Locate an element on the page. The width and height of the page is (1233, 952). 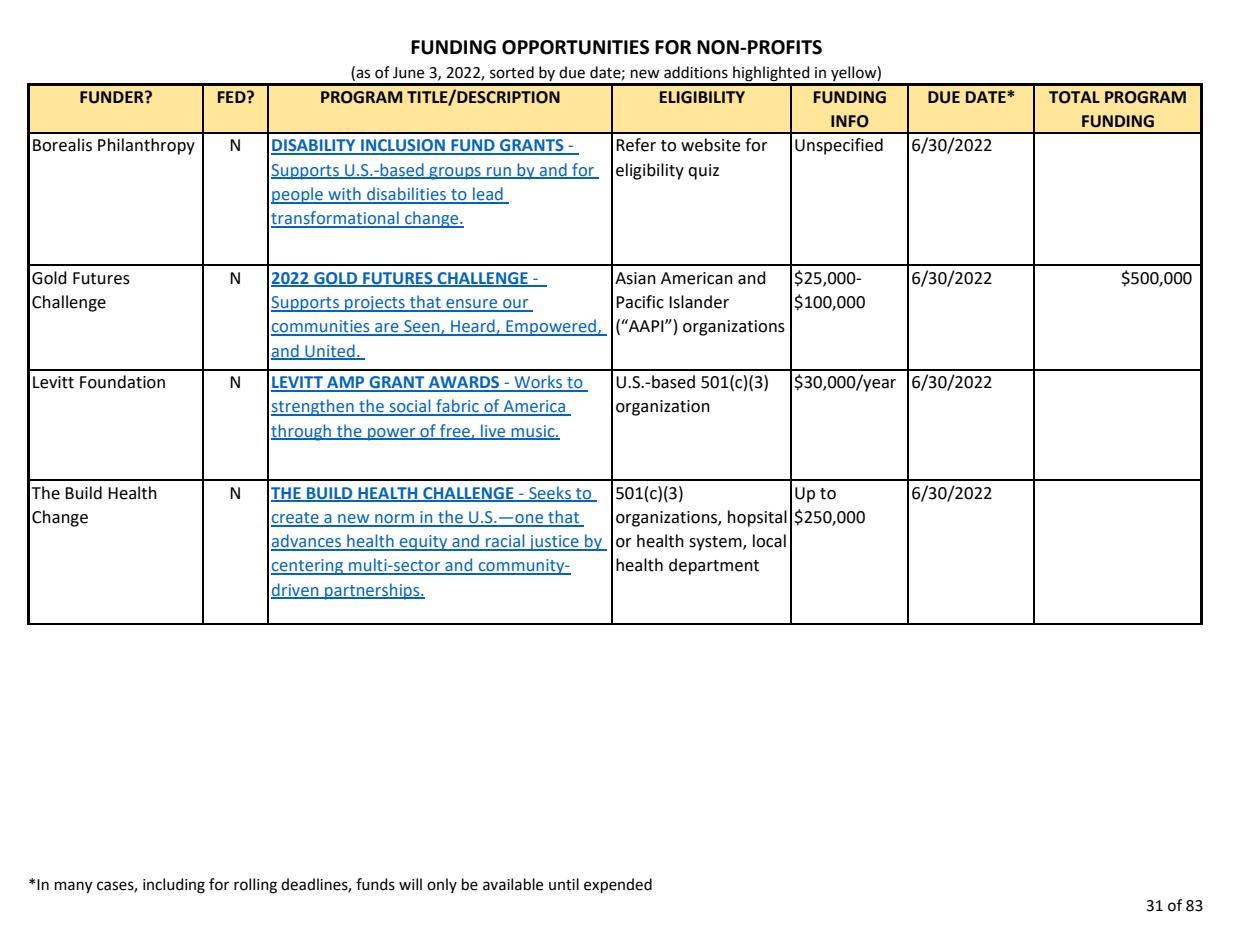
sorted is located at coordinates (512, 72).
